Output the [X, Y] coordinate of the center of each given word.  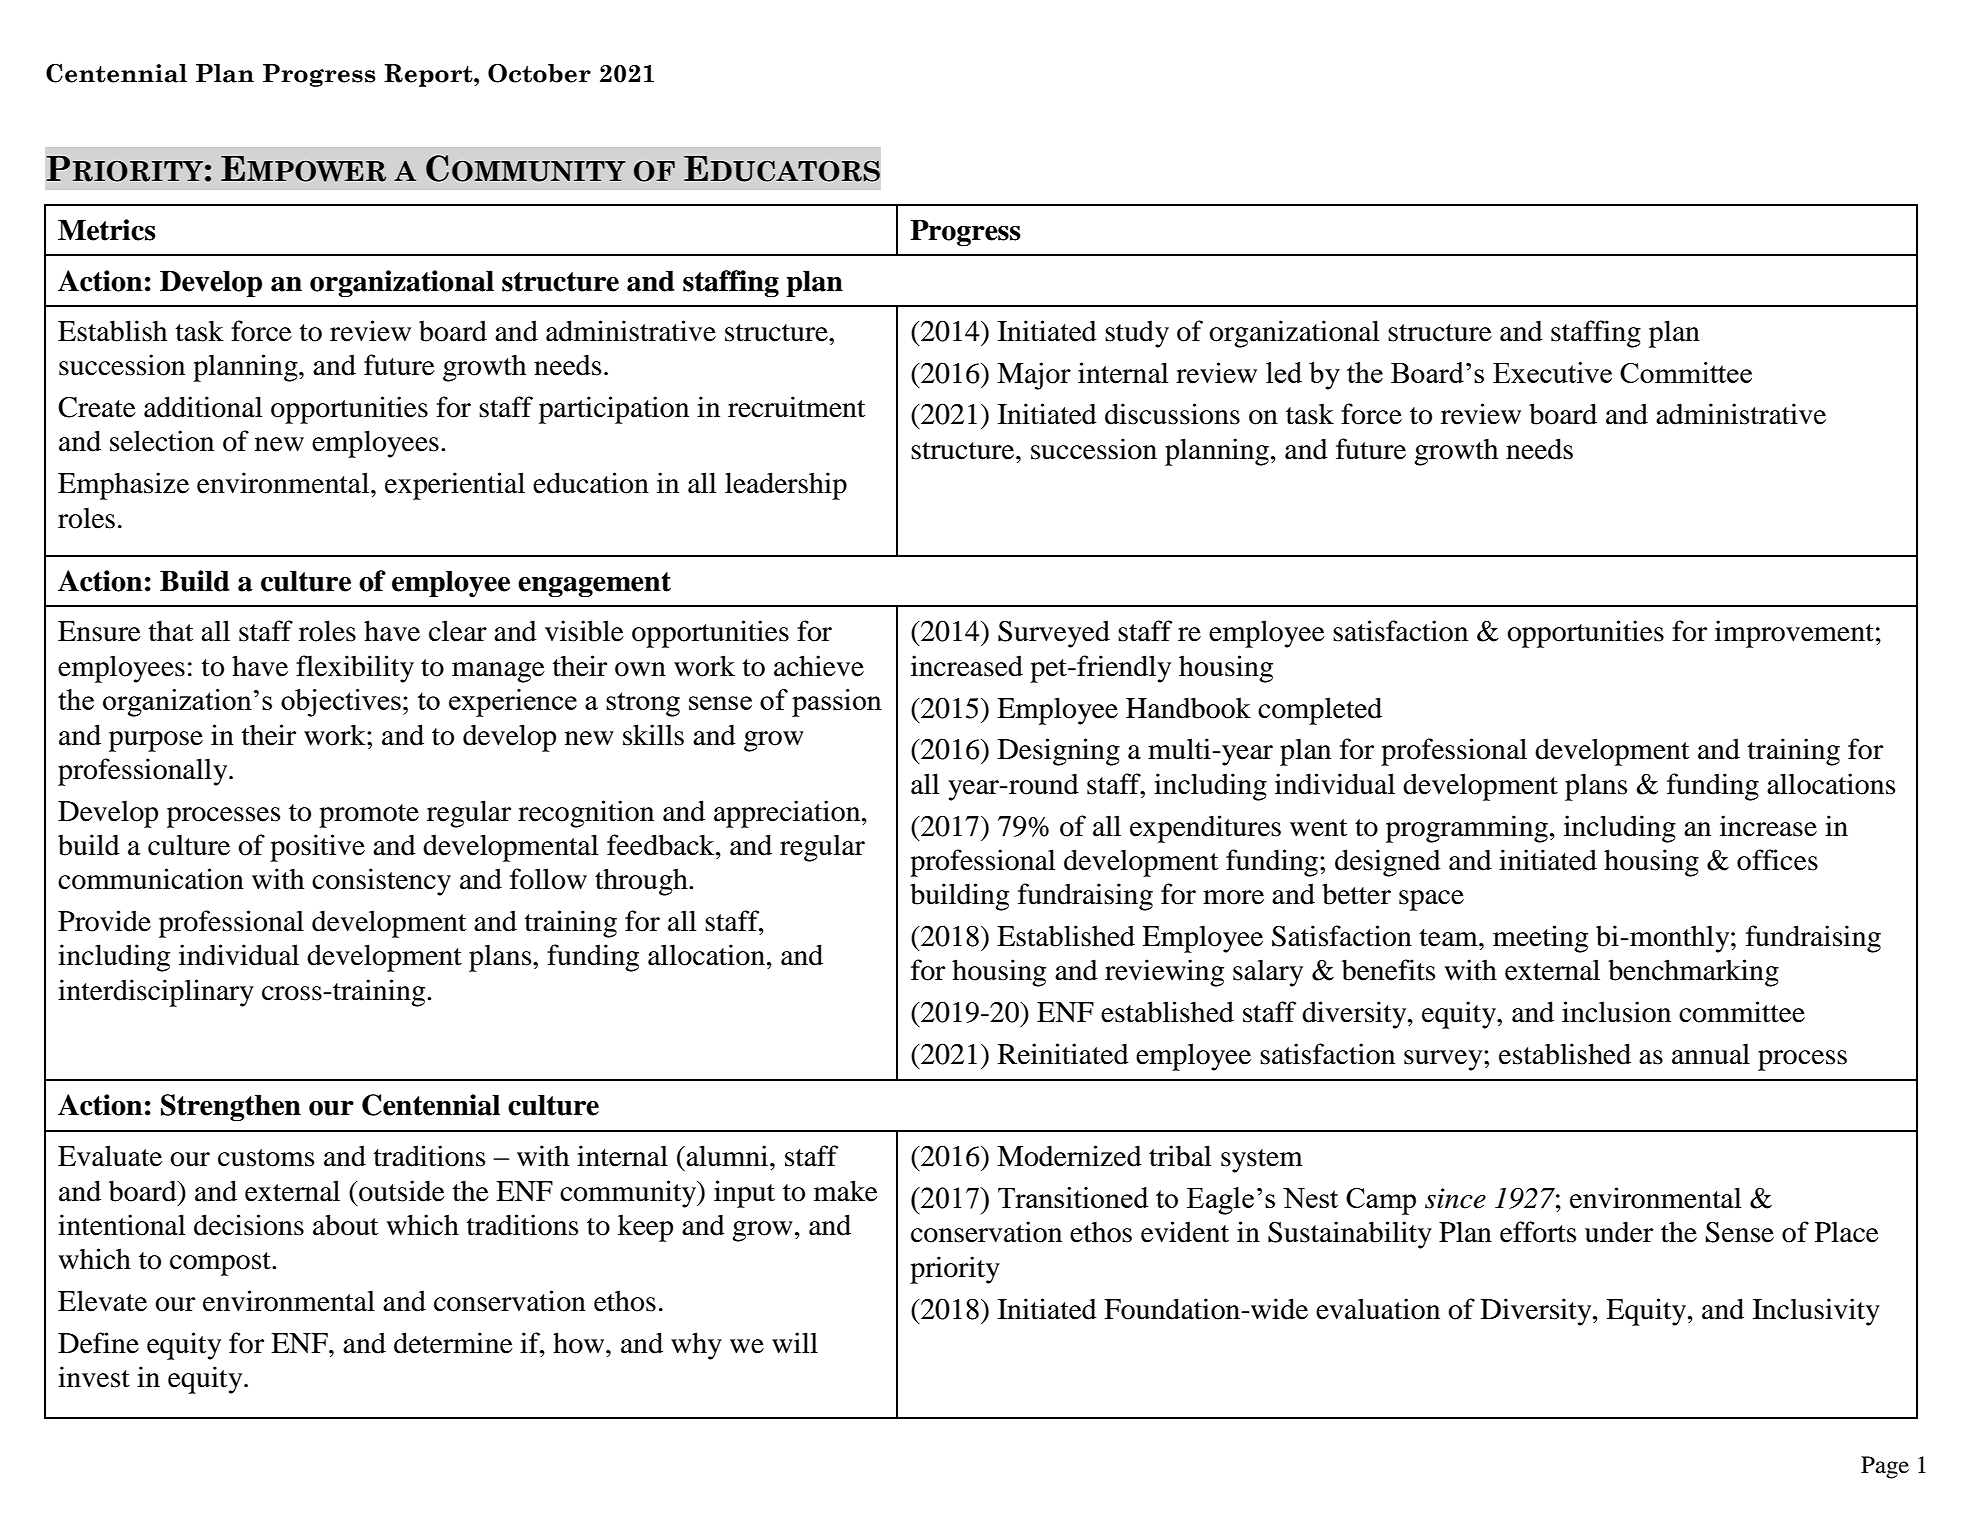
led [1284, 372]
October [539, 73]
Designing [1059, 752]
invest [94, 1377]
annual [1711, 1054]
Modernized [1069, 1156]
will [795, 1342]
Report [429, 75]
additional [203, 407]
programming [1467, 829]
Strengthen [231, 1107]
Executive [1552, 372]
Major [1034, 376]
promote [369, 816]
